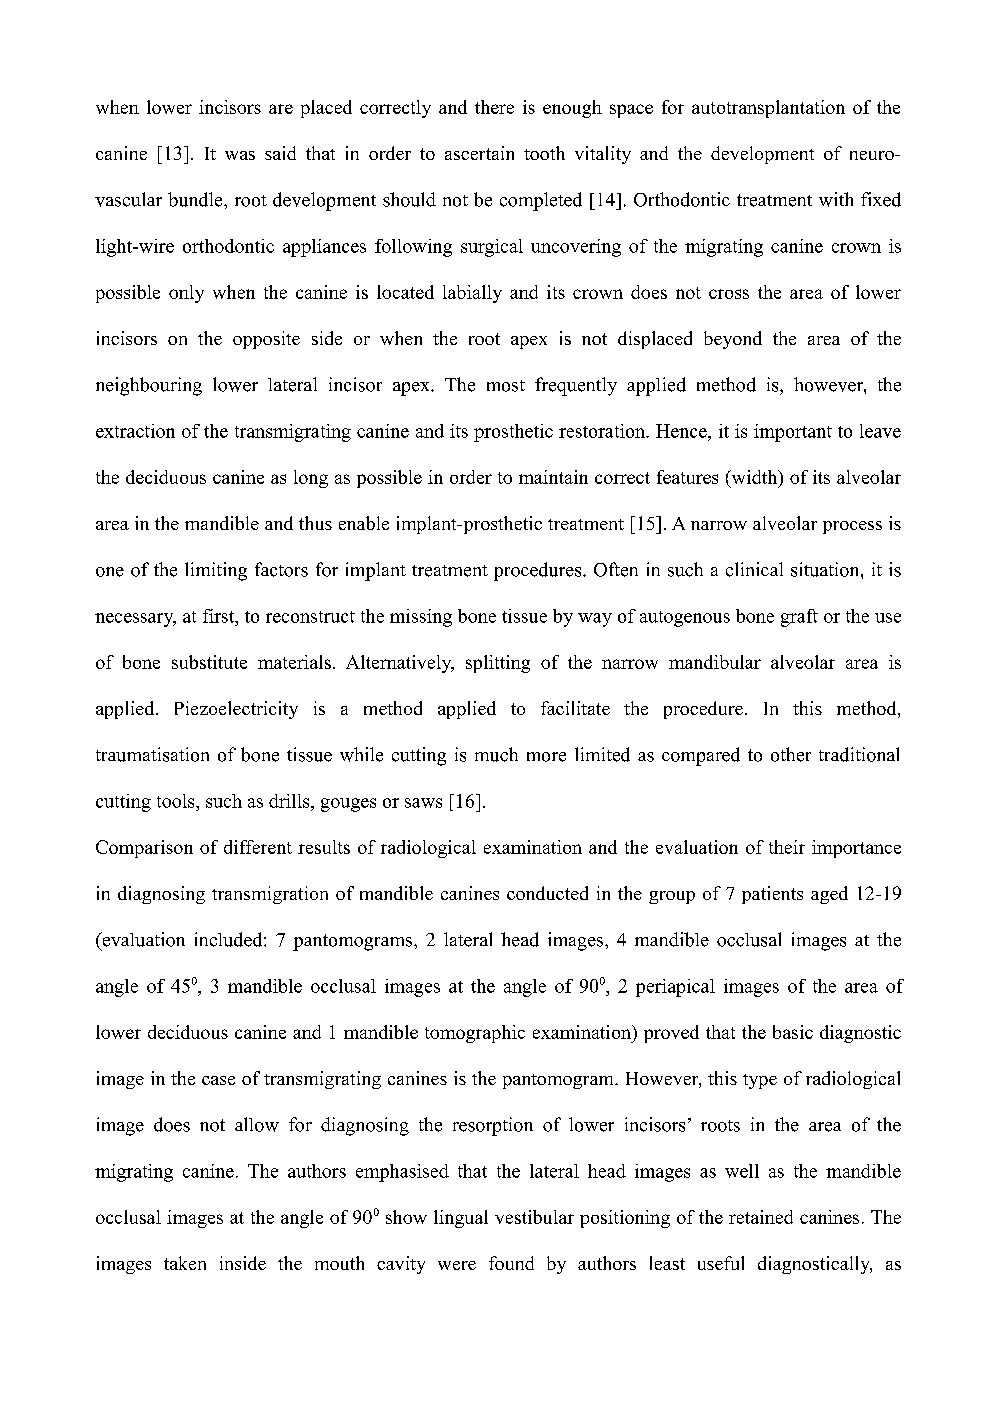 This image has width=997, height=1411. Describe the element at coordinates (498, 664) in the image. I see `splitting` at that location.
